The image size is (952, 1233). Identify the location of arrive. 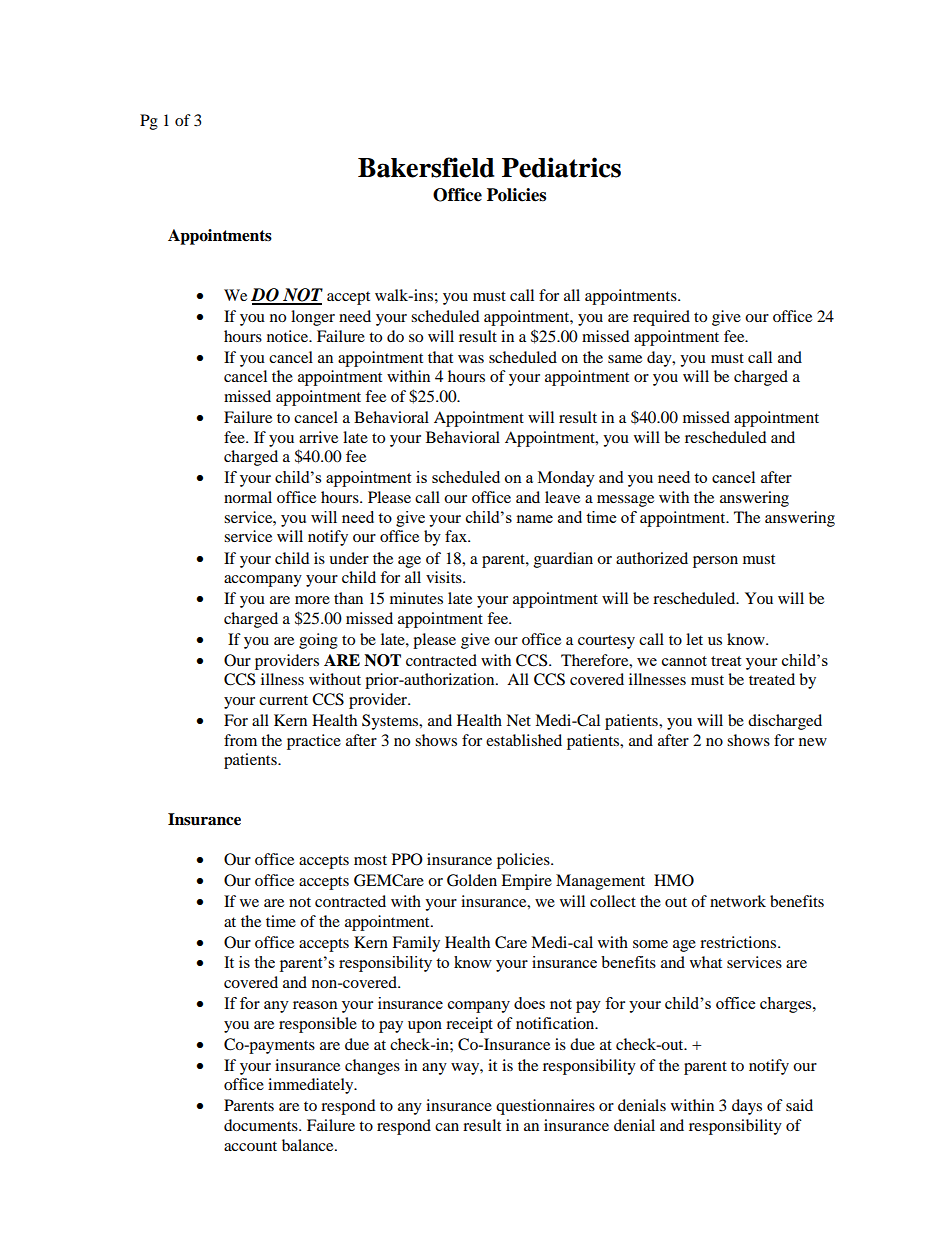
(318, 437).
